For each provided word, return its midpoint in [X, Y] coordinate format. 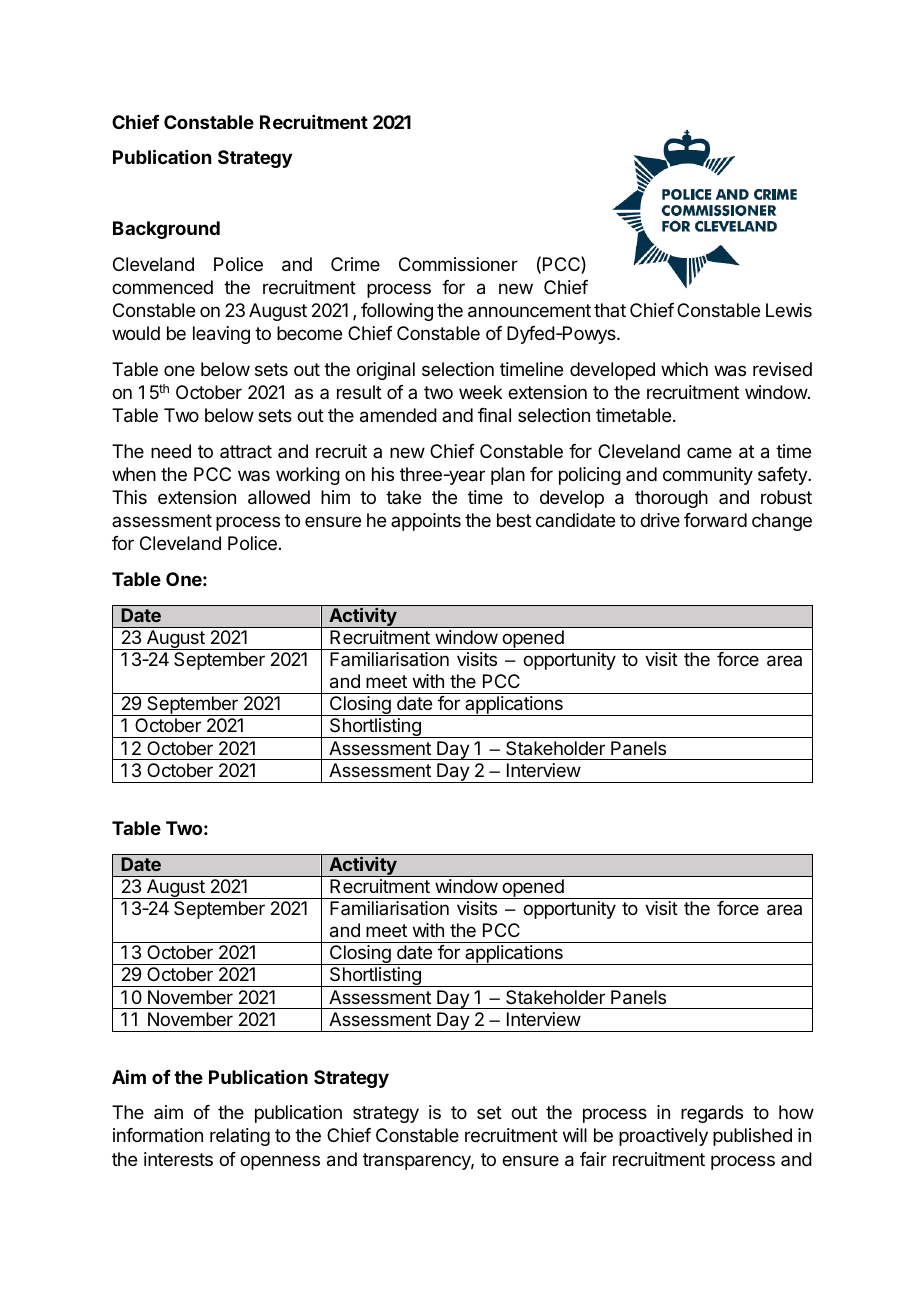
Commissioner [458, 264]
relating [240, 1137]
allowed [279, 497]
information [158, 1135]
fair [593, 1159]
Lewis [789, 310]
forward [715, 520]
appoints [426, 522]
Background [166, 230]
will [575, 1135]
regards [712, 1114]
